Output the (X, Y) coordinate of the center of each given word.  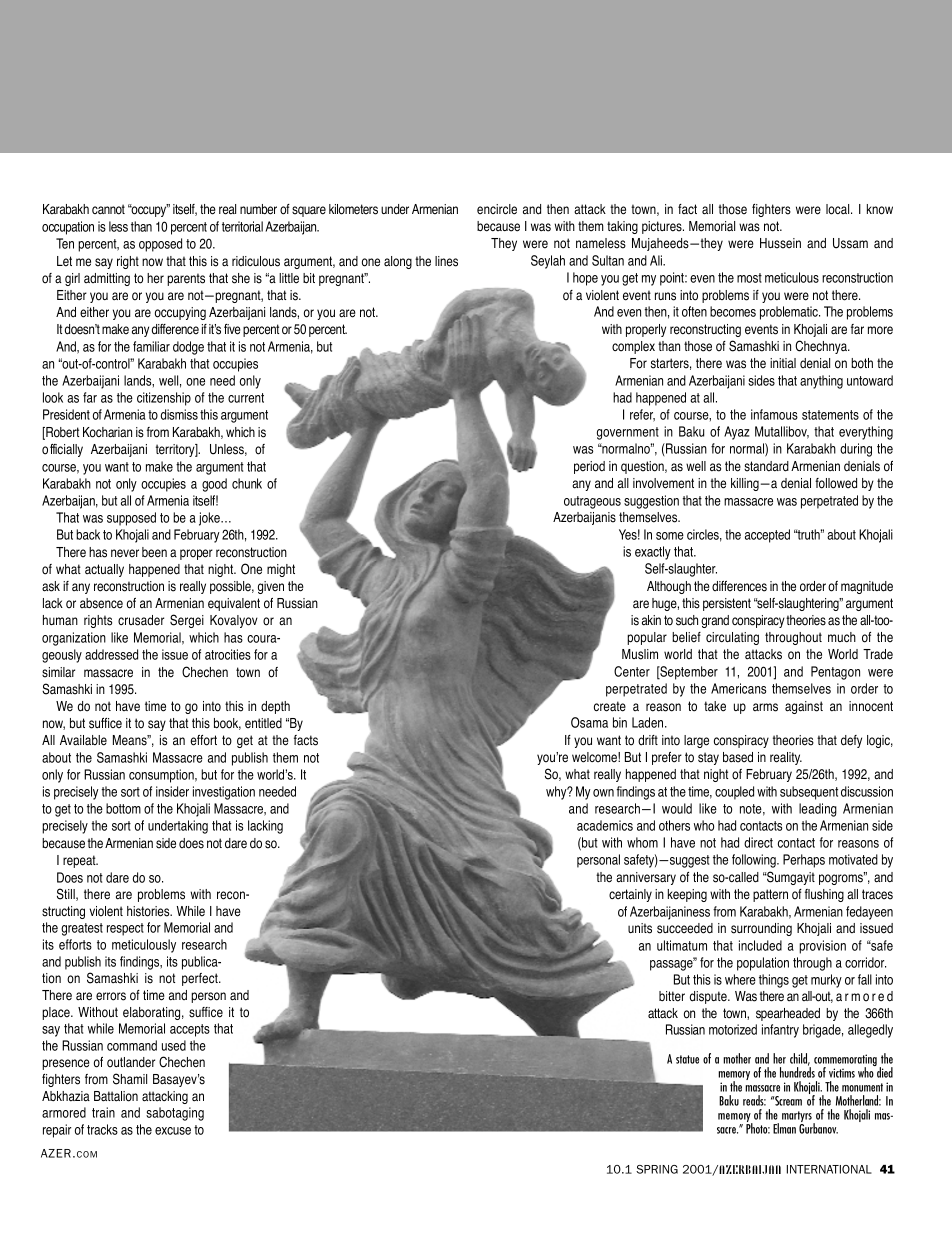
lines (446, 261)
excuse (173, 1131)
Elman (784, 1128)
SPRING (657, 1169)
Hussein (780, 243)
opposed (160, 245)
